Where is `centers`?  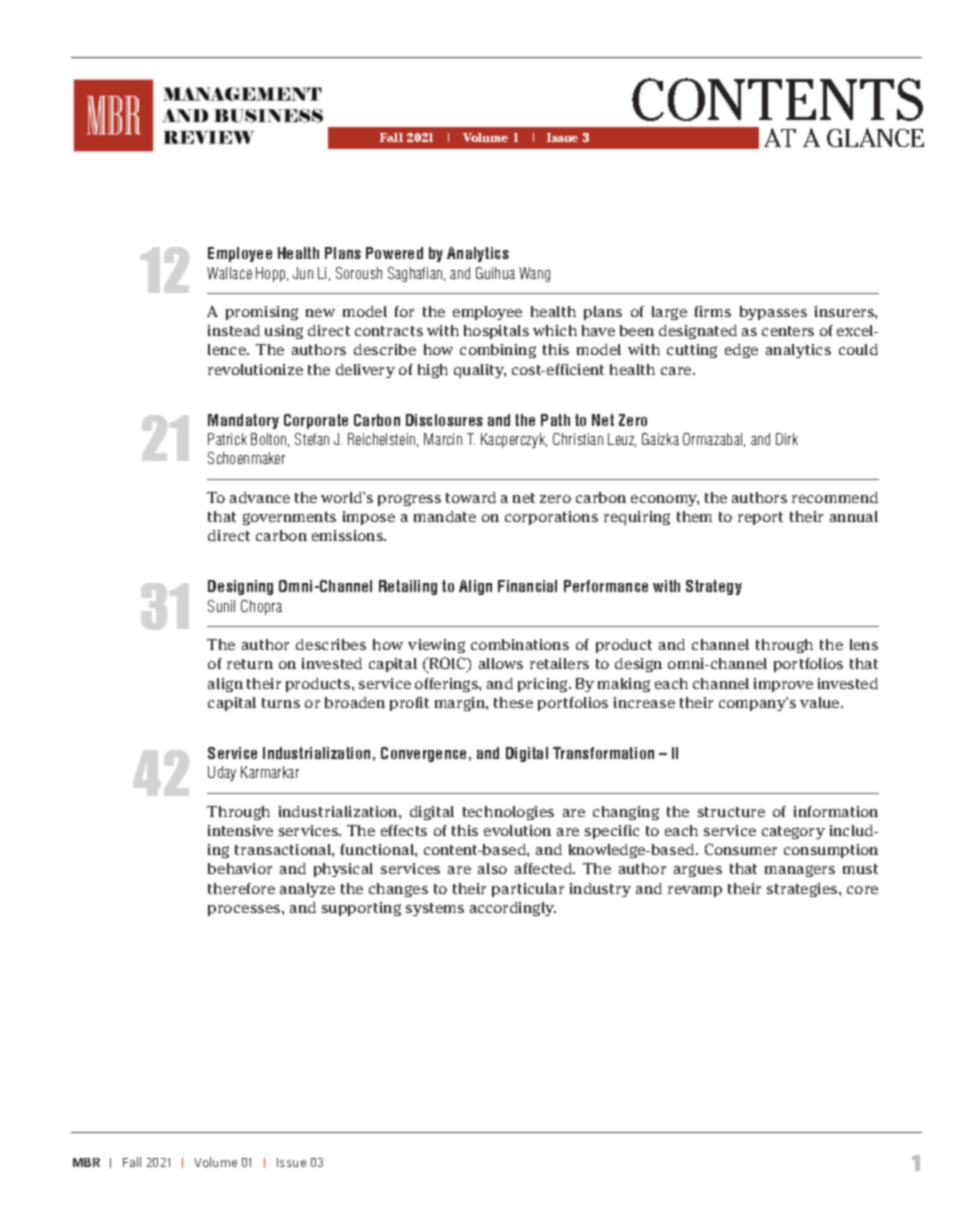 centers is located at coordinates (788, 331).
